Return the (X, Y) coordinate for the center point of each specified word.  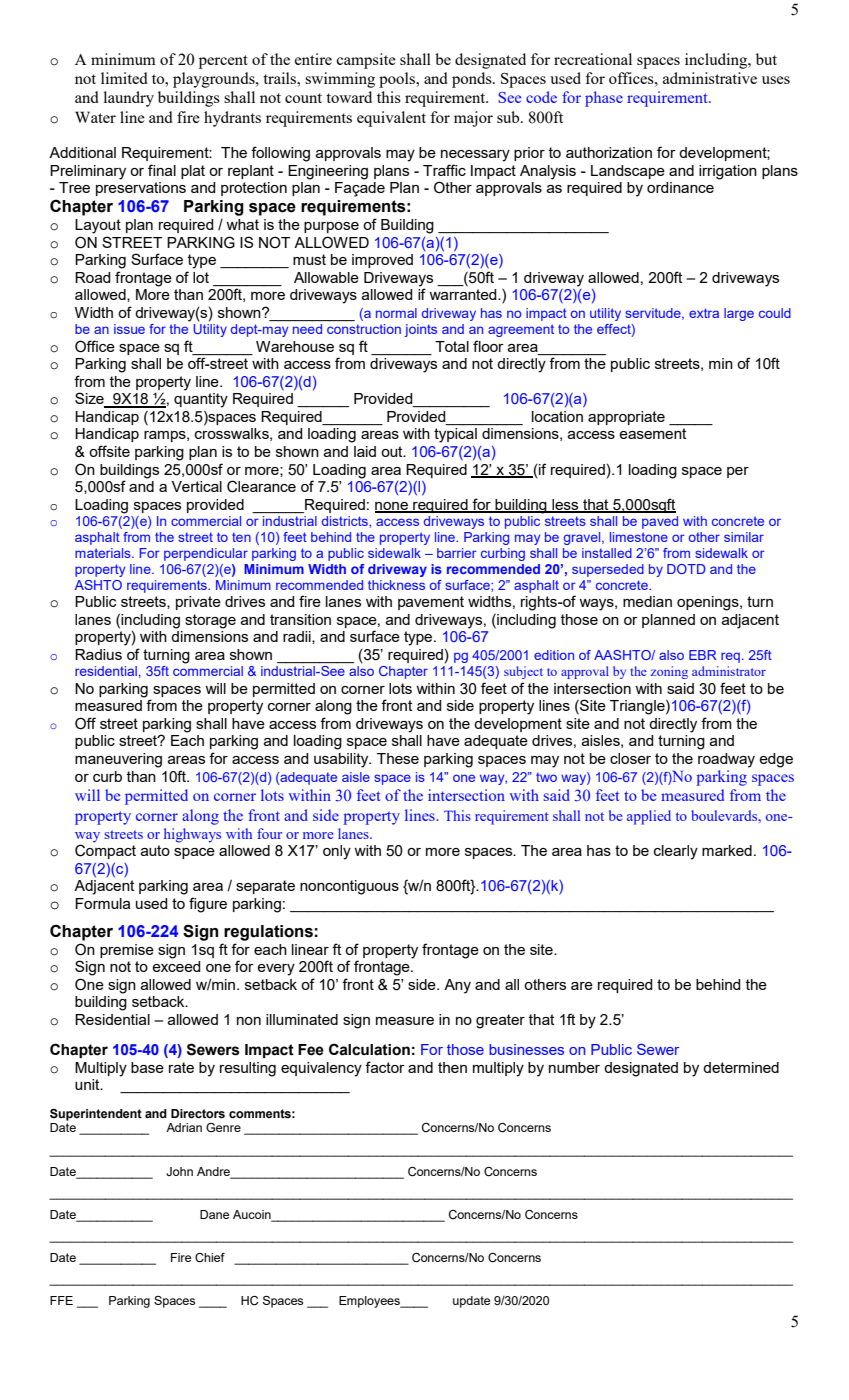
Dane (214, 1214)
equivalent (391, 119)
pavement (431, 603)
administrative (710, 78)
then (452, 1067)
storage (210, 621)
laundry (129, 99)
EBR (702, 655)
